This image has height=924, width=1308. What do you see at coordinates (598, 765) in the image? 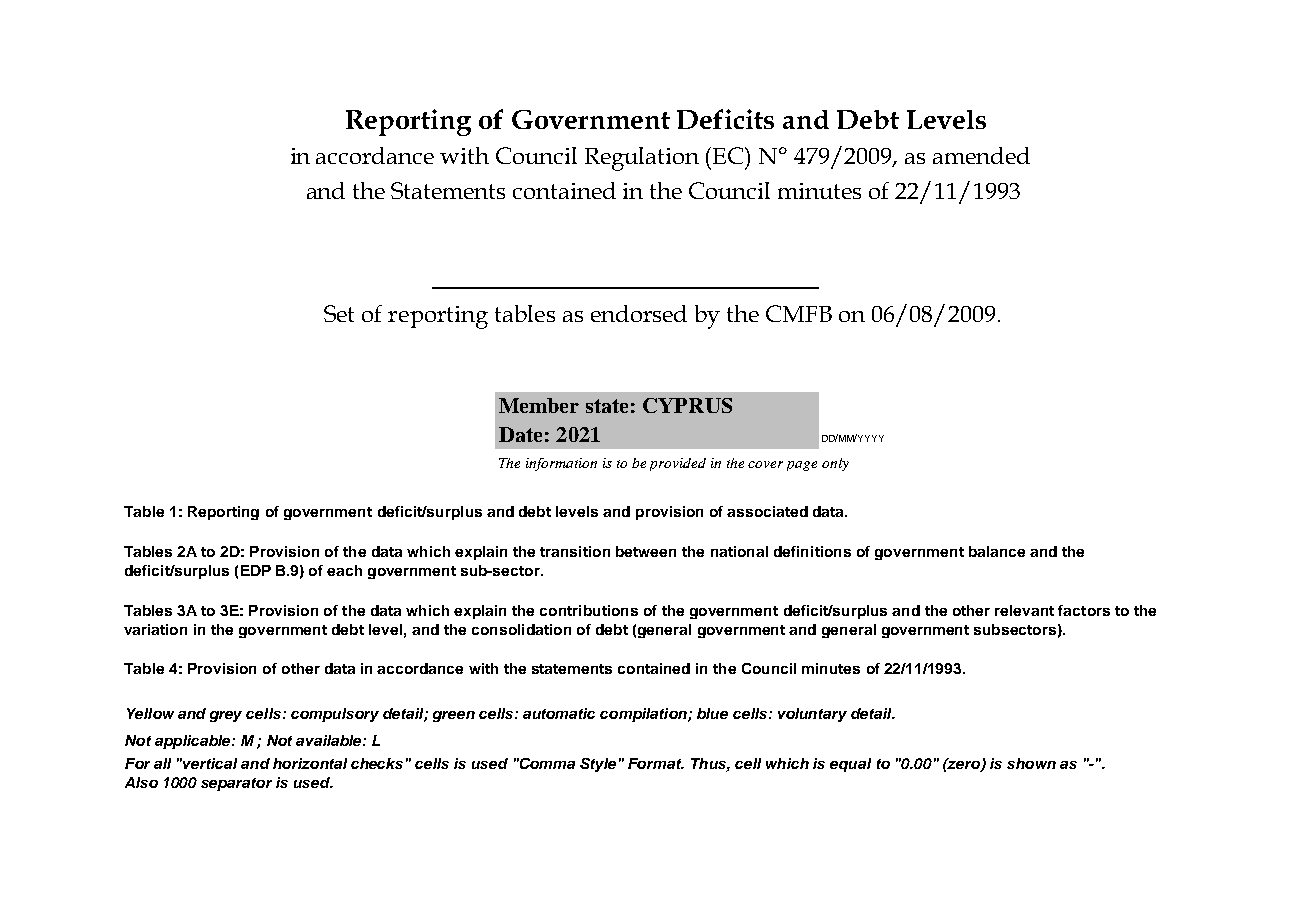
I see `Style` at bounding box center [598, 765].
